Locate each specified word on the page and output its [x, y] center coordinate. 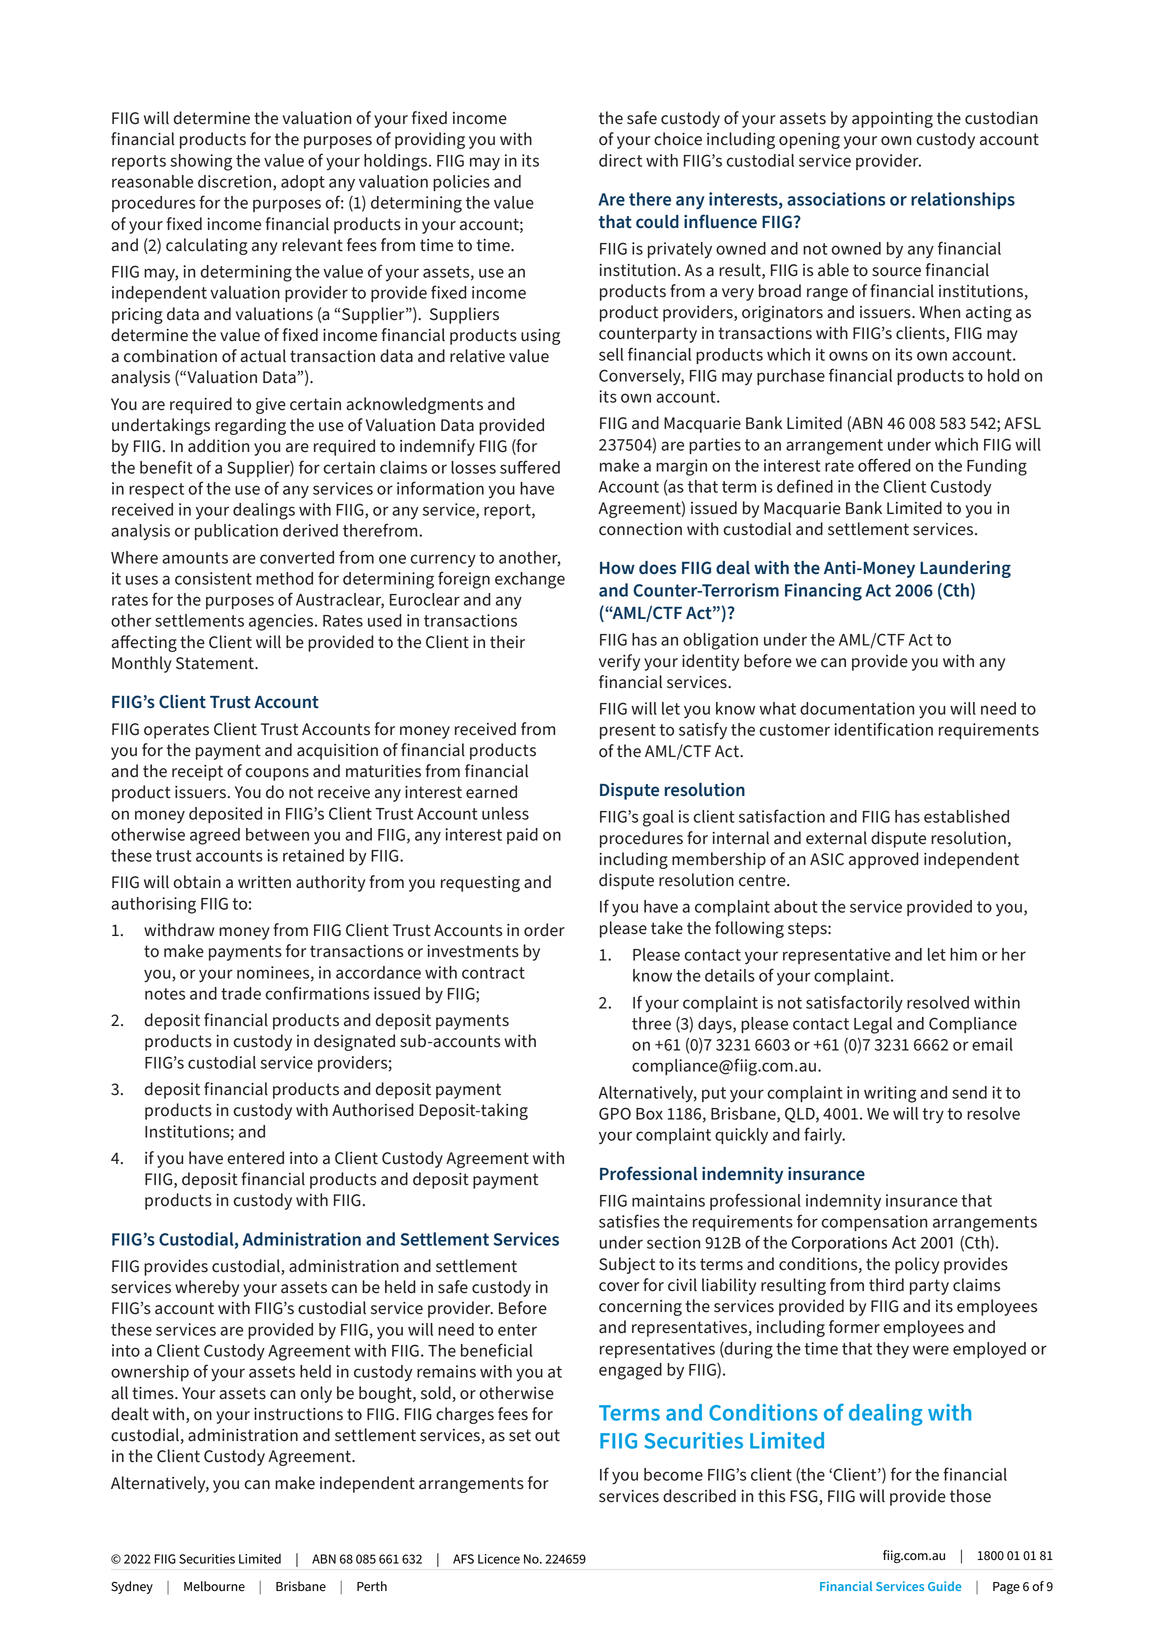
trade [241, 993]
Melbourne [214, 1586]
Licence [499, 1559]
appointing [892, 120]
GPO [615, 1113]
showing [201, 162]
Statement [216, 663]
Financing [823, 592]
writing [890, 1094]
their [507, 642]
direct [620, 160]
